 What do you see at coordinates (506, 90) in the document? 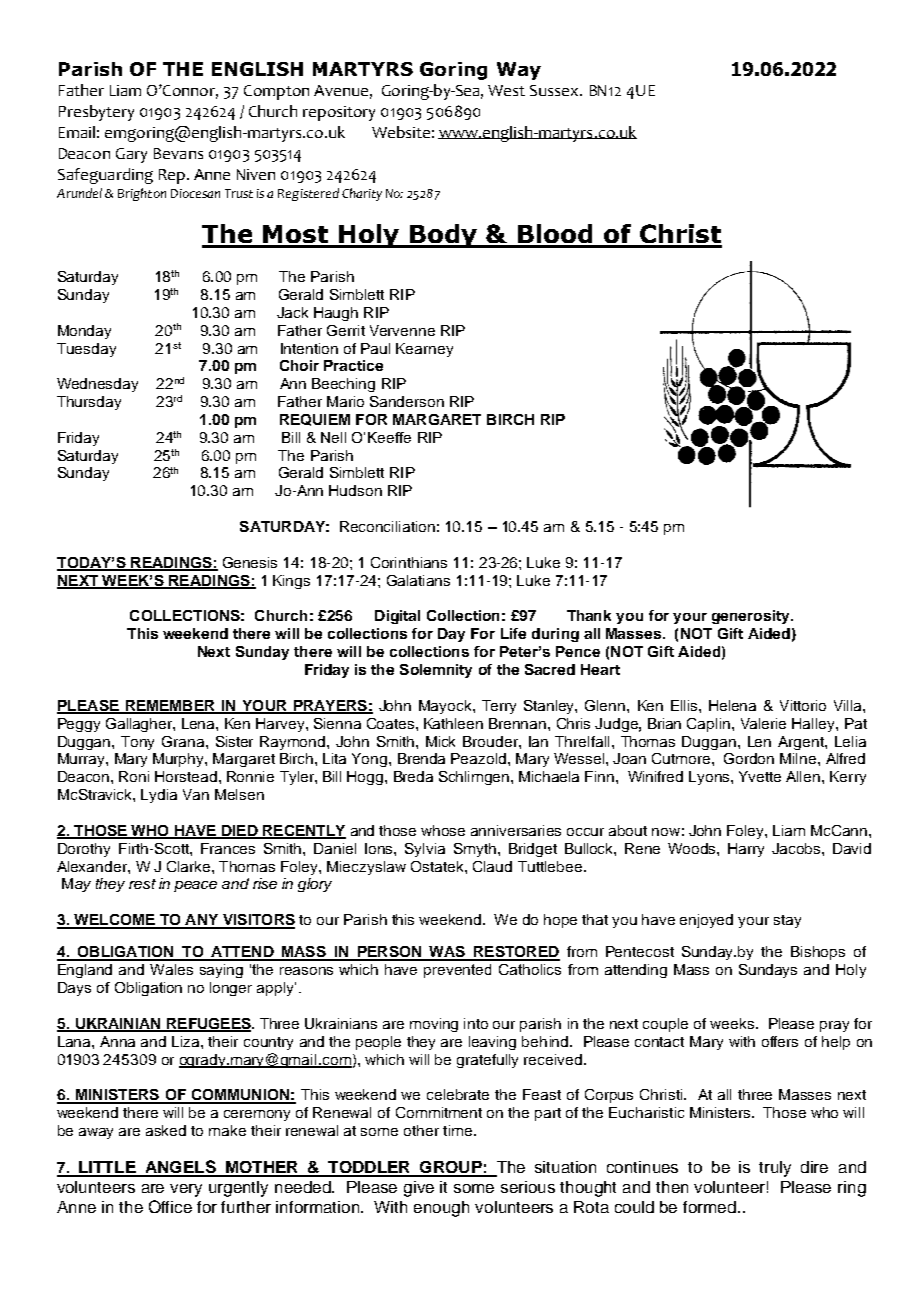
I see `West` at bounding box center [506, 90].
